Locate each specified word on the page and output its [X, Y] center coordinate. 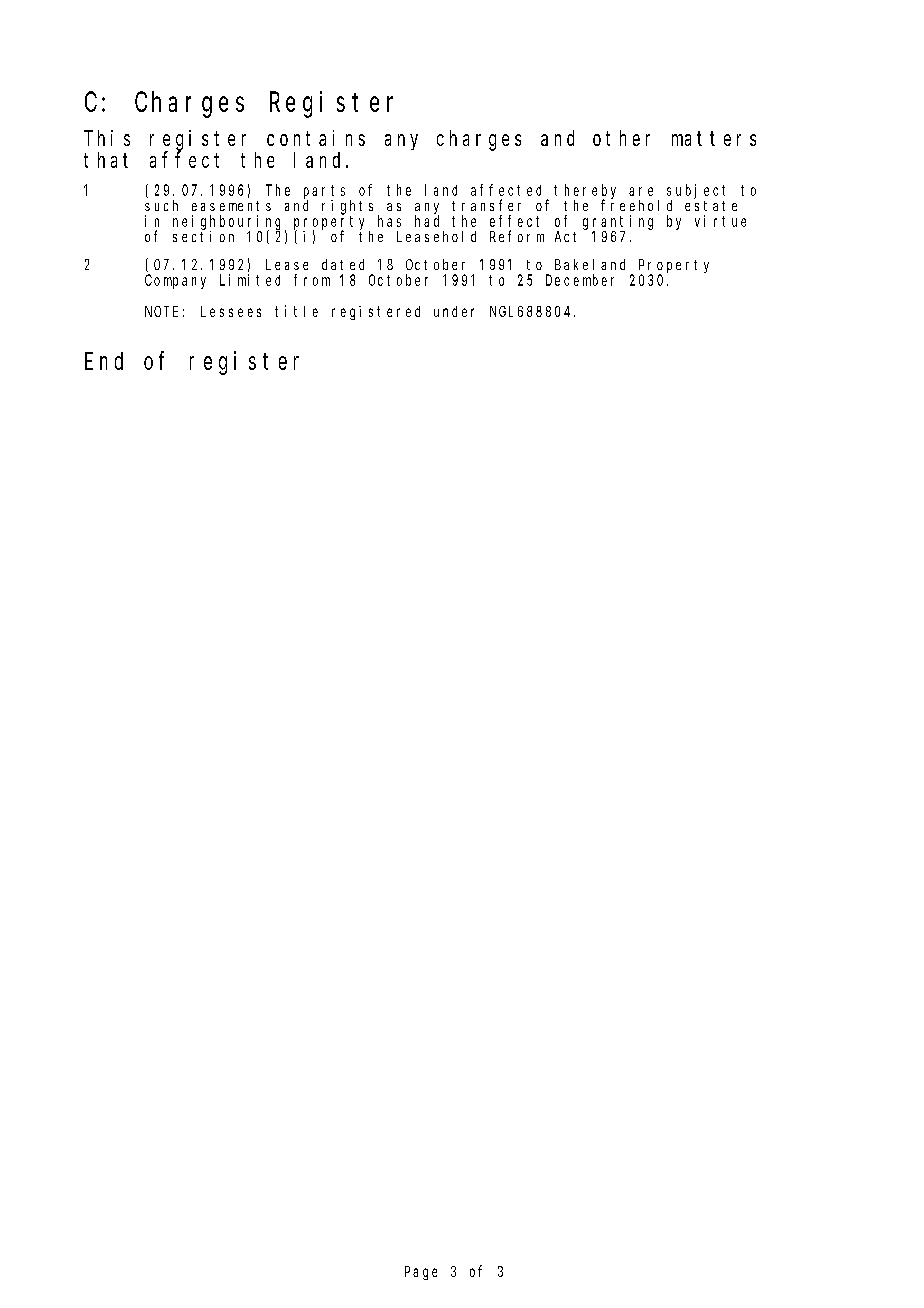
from [312, 280]
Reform [517, 236]
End [104, 361]
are [641, 191]
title [296, 311]
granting [618, 223]
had [427, 221]
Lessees [231, 311]
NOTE [161, 311]
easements [231, 206]
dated [343, 264]
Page [421, 1273]
